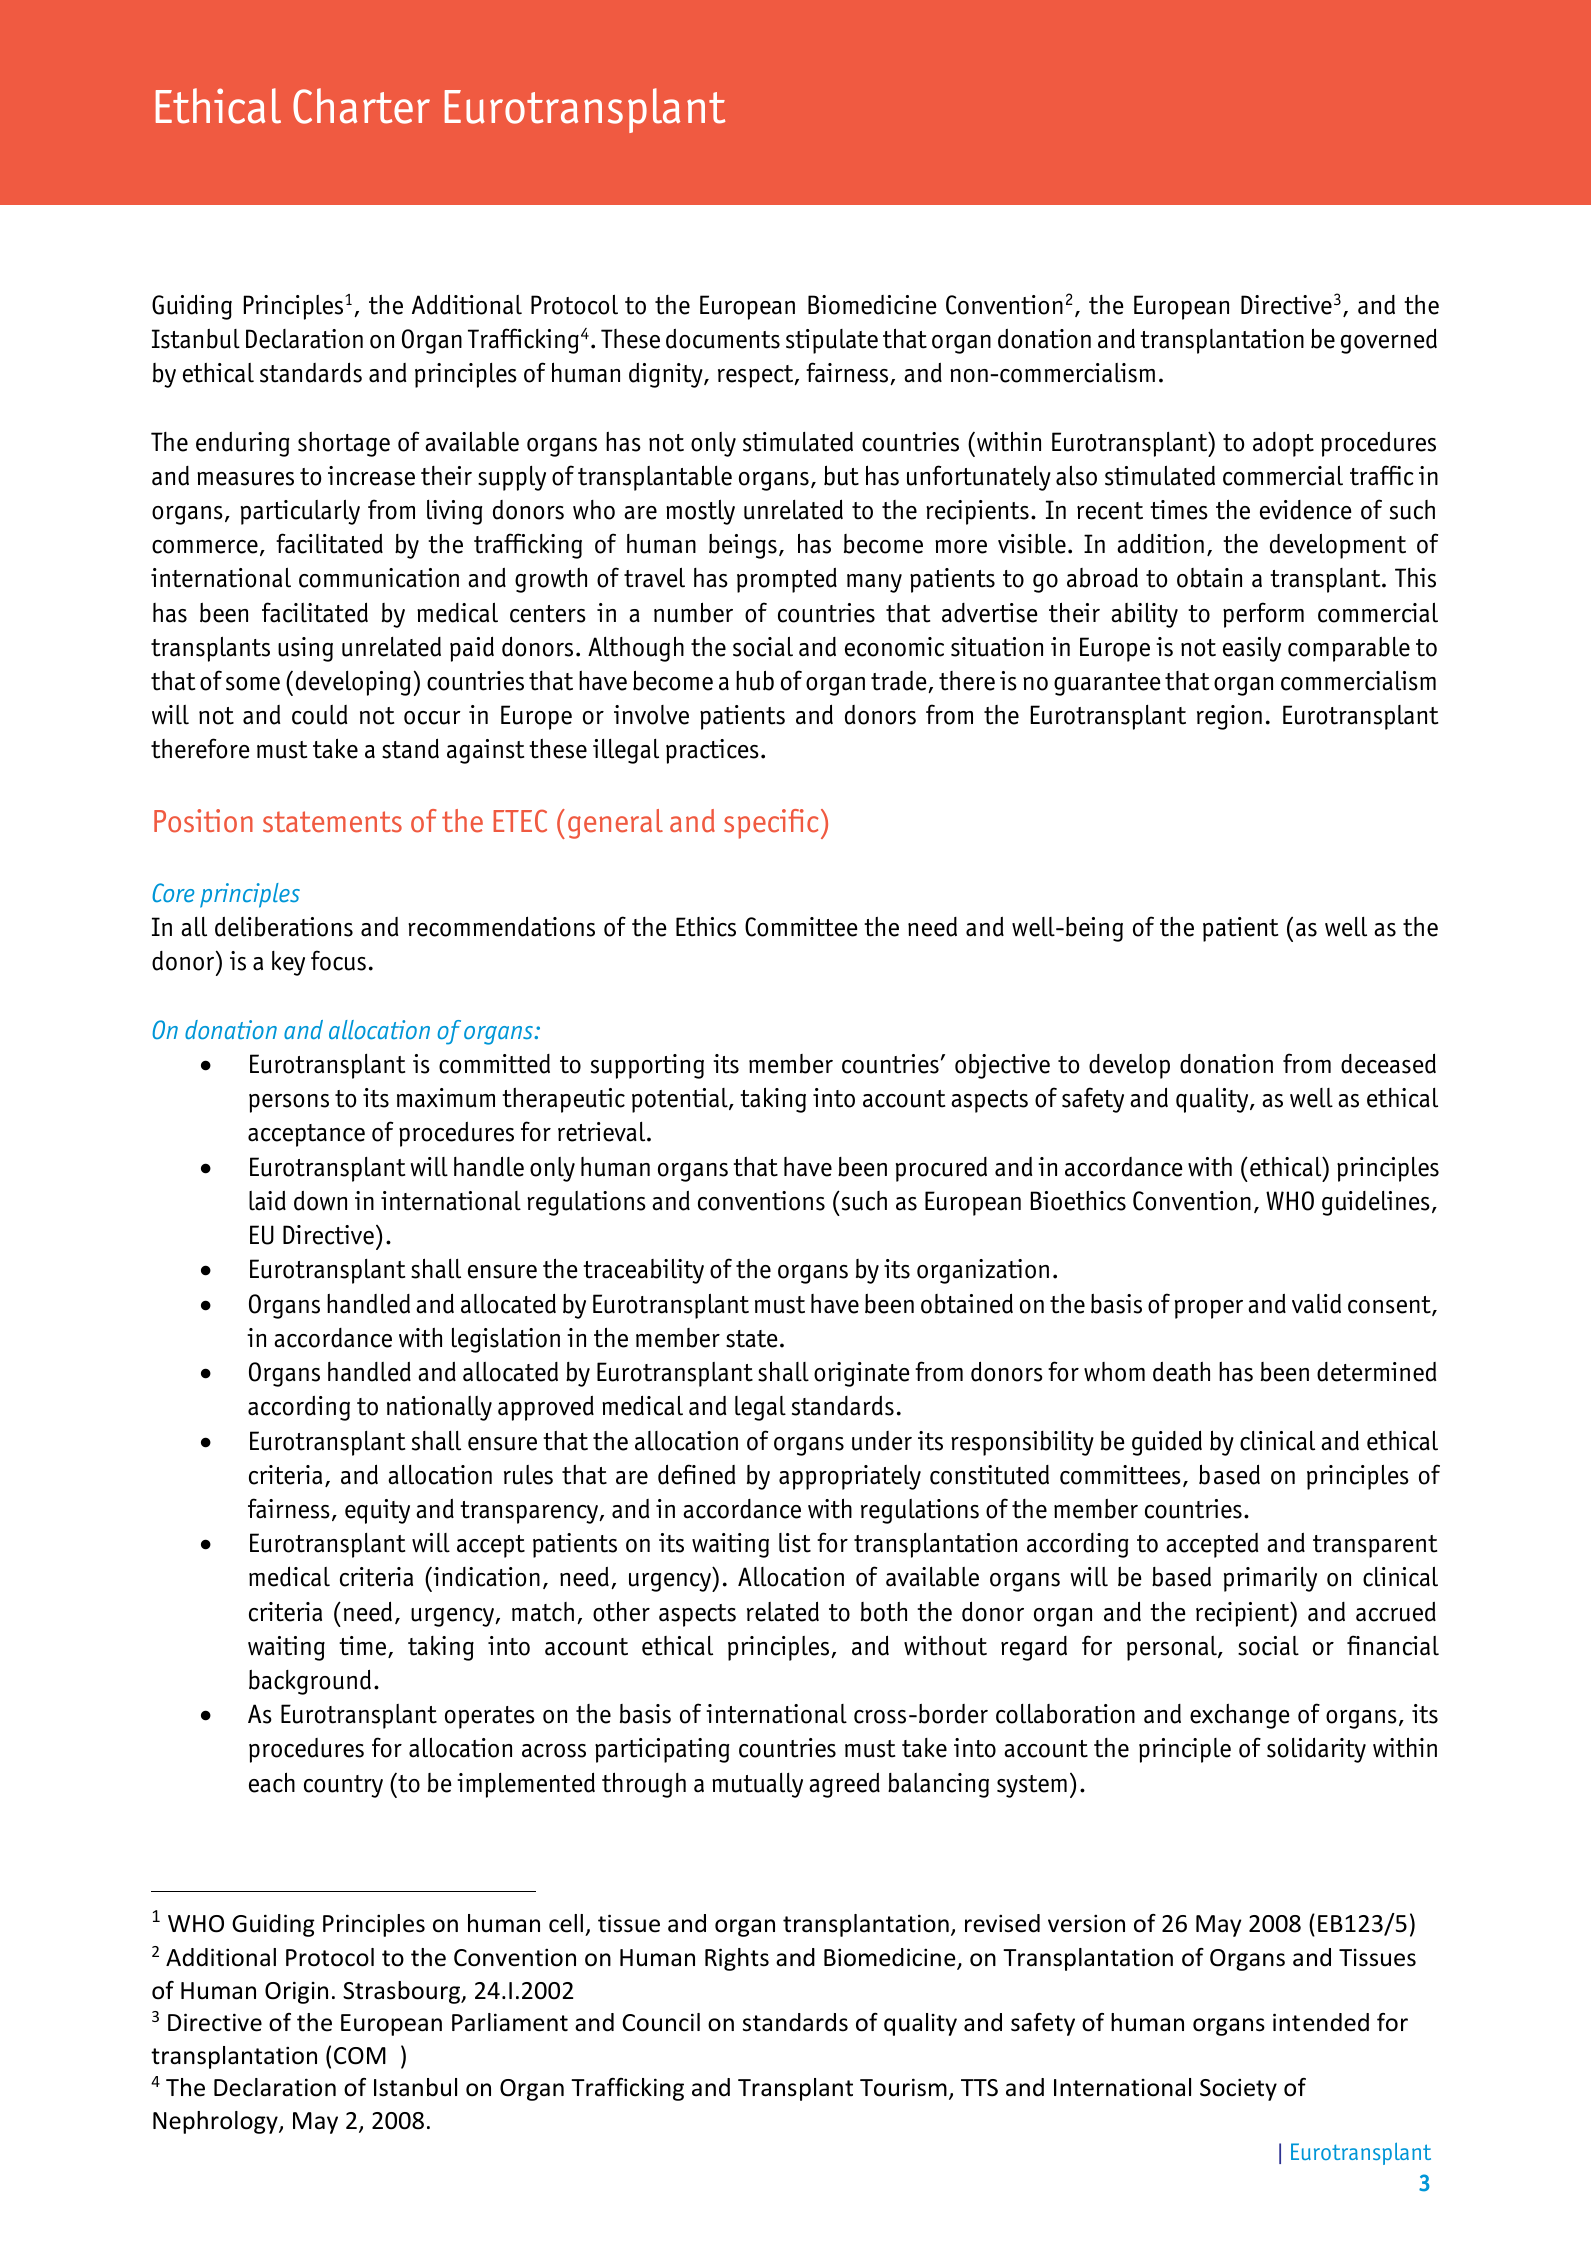 This image has width=1591, height=2251. Describe the element at coordinates (787, 580) in the image. I see `prompted` at that location.
